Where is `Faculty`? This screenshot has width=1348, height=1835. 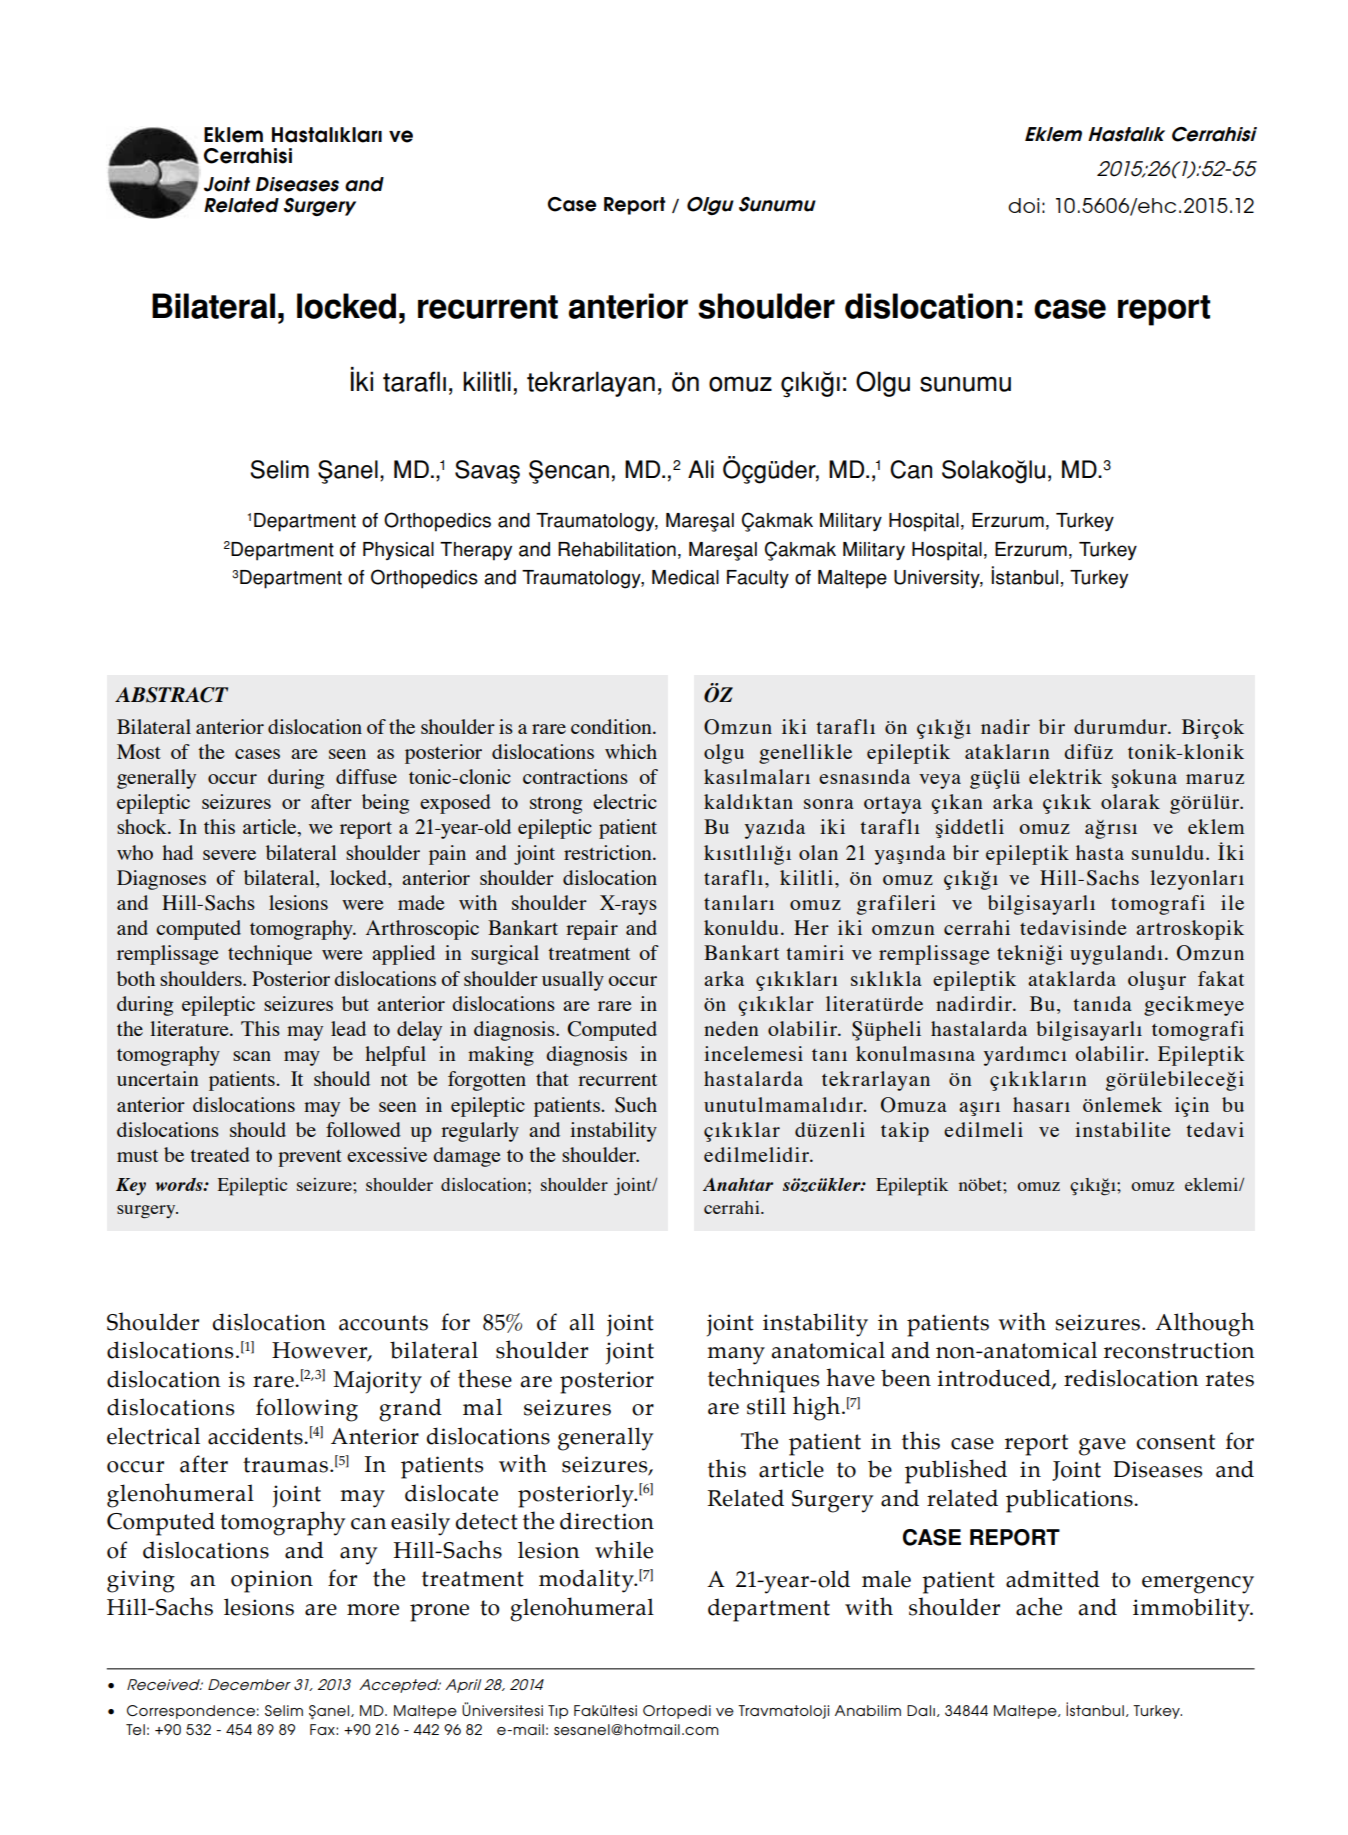
Faculty is located at coordinates (758, 579).
